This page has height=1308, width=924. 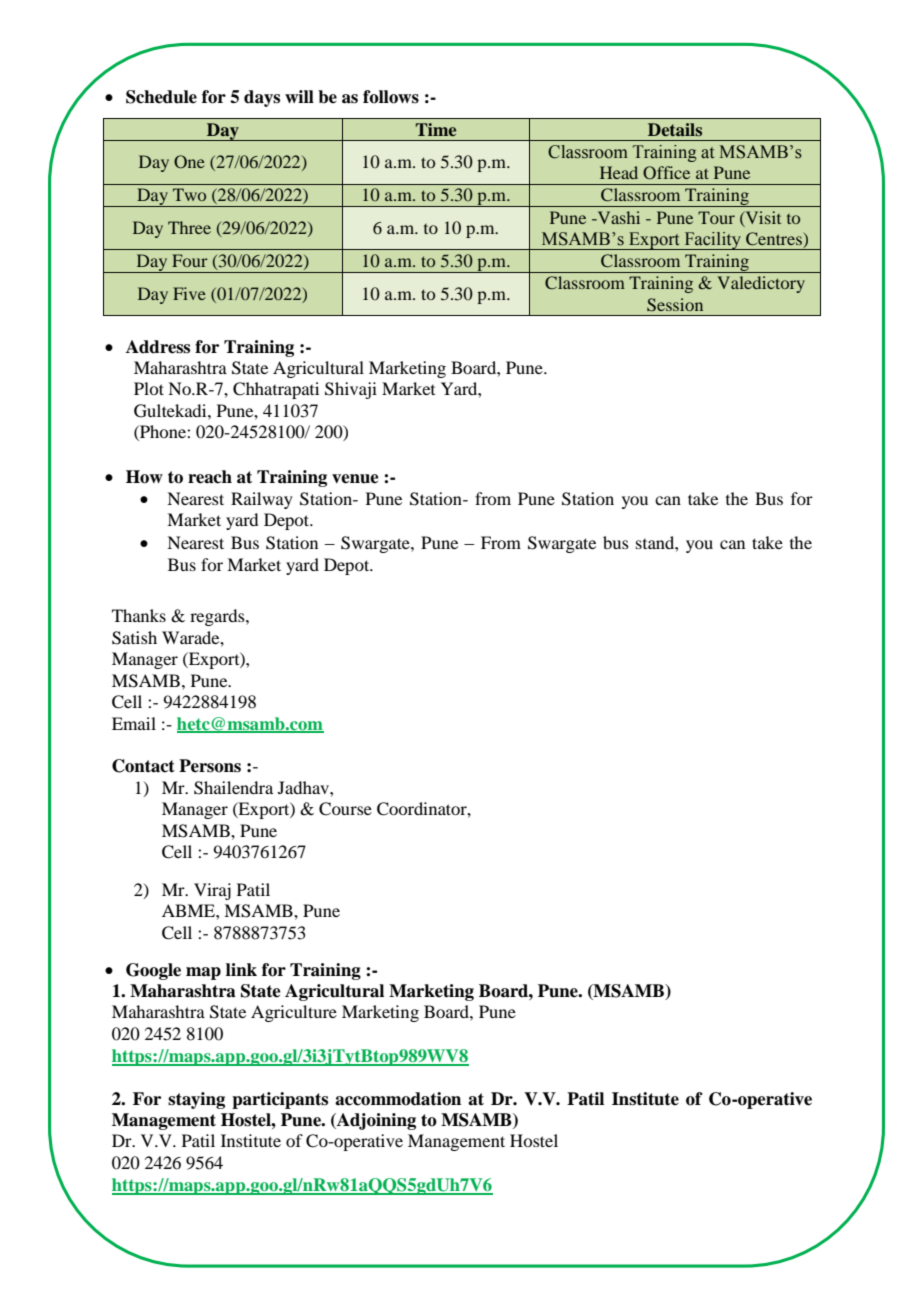 I want to click on Schedule, so click(x=161, y=97).
